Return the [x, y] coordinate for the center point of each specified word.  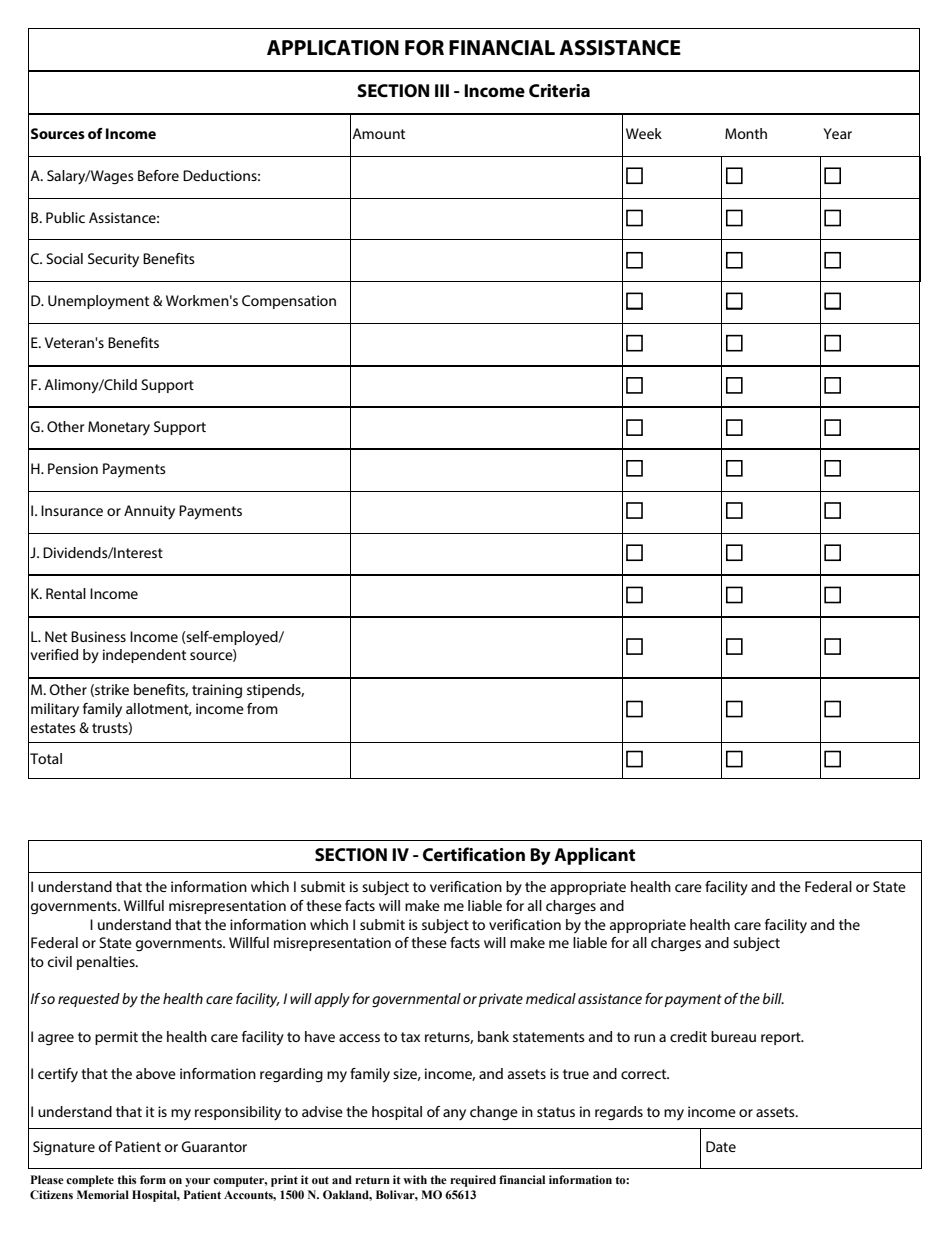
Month [746, 133]
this [126, 1179]
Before [158, 175]
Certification [474, 854]
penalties [107, 963]
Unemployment [98, 302]
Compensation [289, 302]
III [442, 90]
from [262, 708]
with [415, 1179]
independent [144, 656]
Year [838, 133]
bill [773, 998]
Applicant [594, 856]
